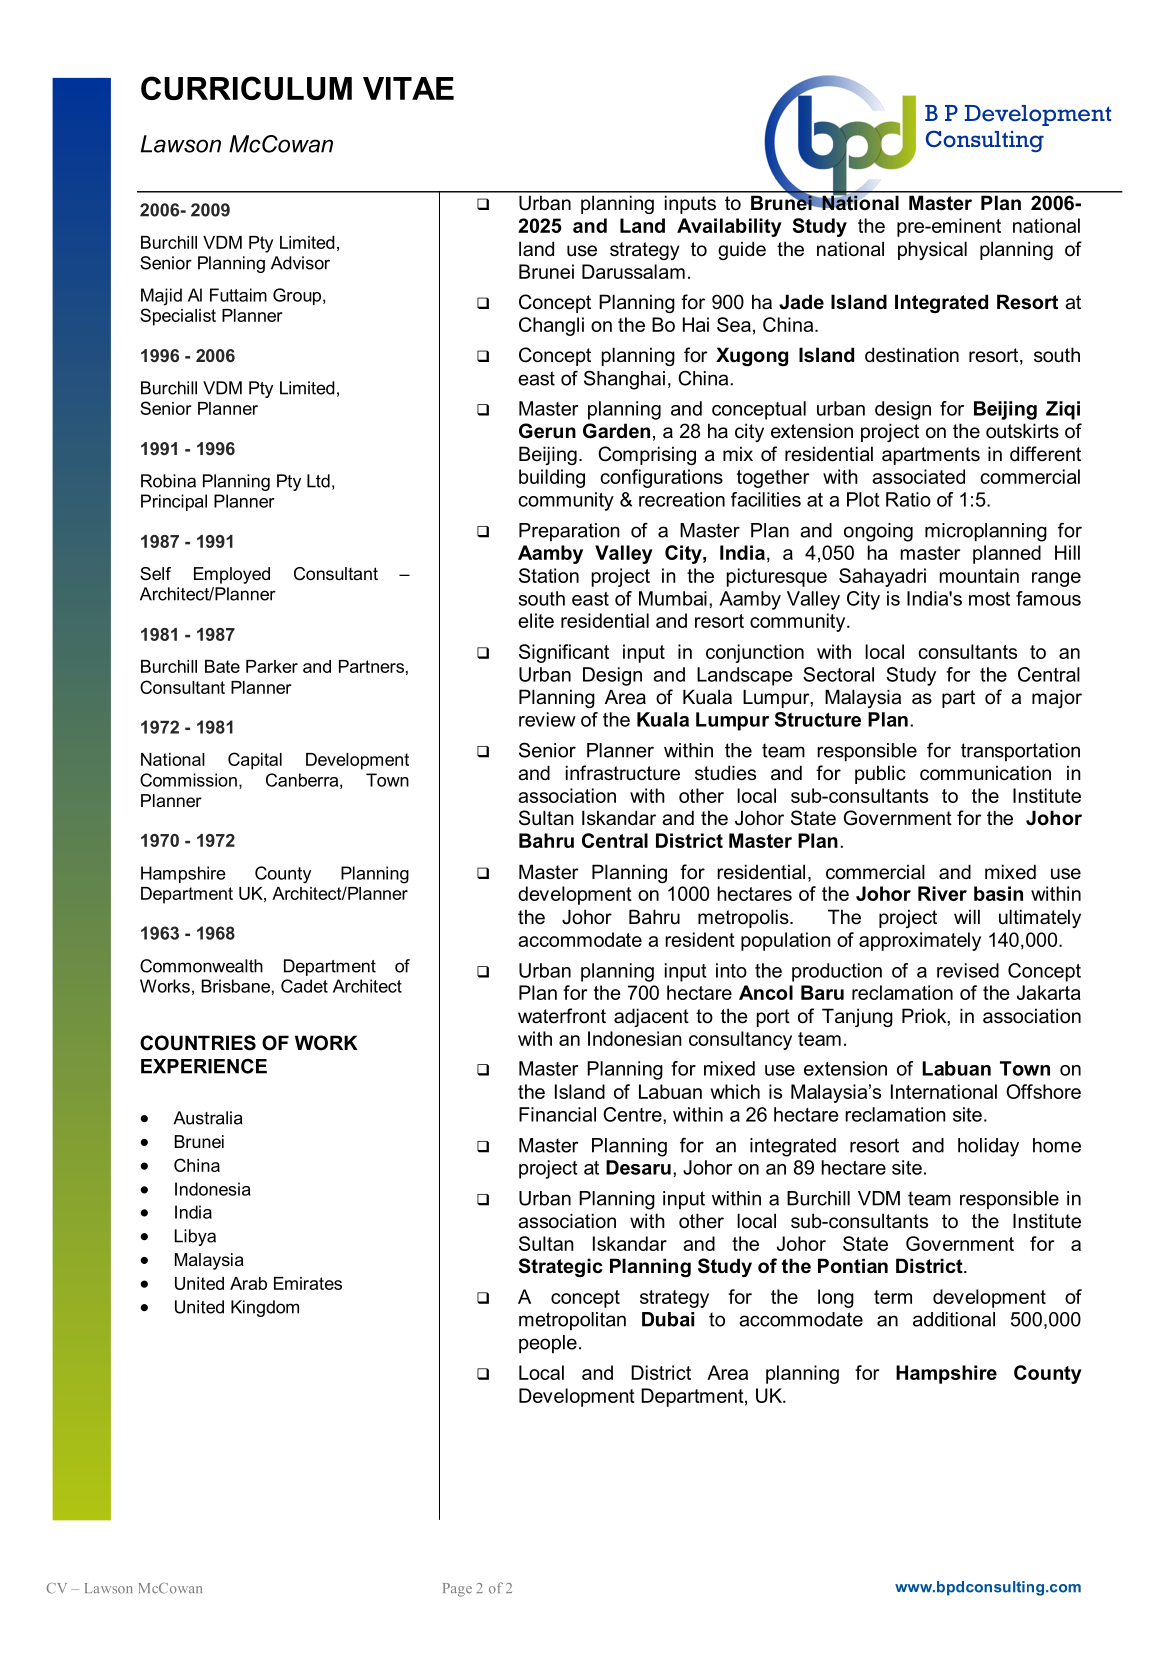 The width and height of the page is (1175, 1662). Describe the element at coordinates (725, 773) in the page. I see `studies` at that location.
